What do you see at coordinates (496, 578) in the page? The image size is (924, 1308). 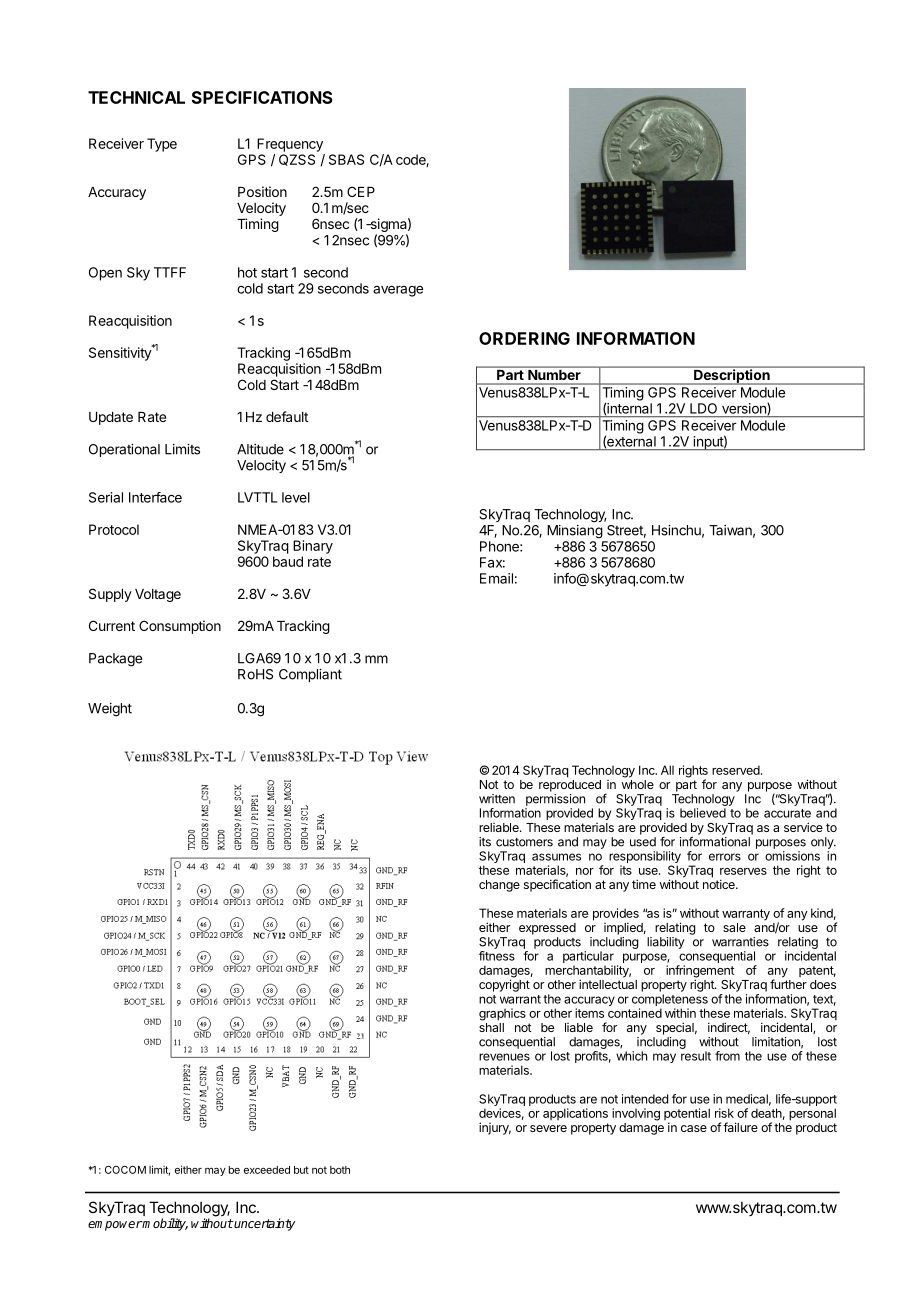 I see `Email` at bounding box center [496, 578].
